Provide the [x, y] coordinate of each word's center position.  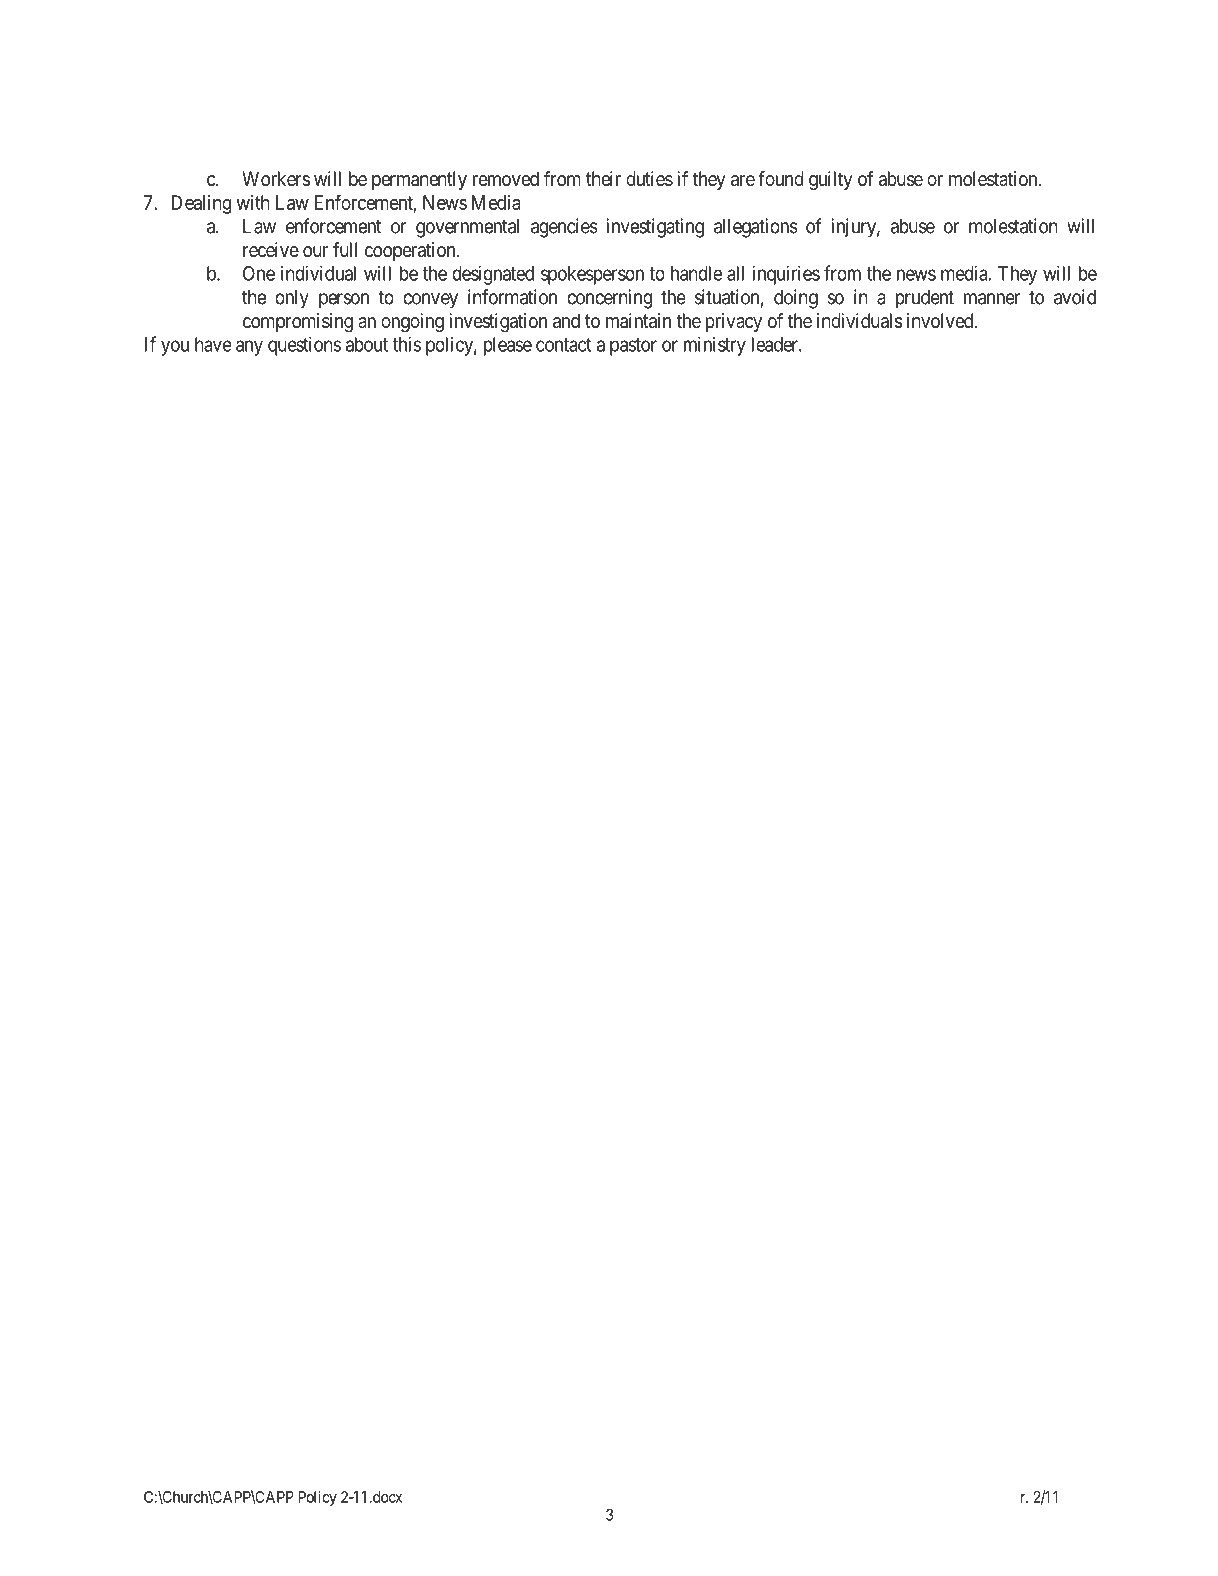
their [603, 178]
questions [304, 346]
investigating [655, 228]
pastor [633, 347]
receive [271, 250]
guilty [831, 181]
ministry [715, 346]
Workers [276, 178]
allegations [756, 228]
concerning [609, 299]
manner [992, 299]
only [292, 299]
